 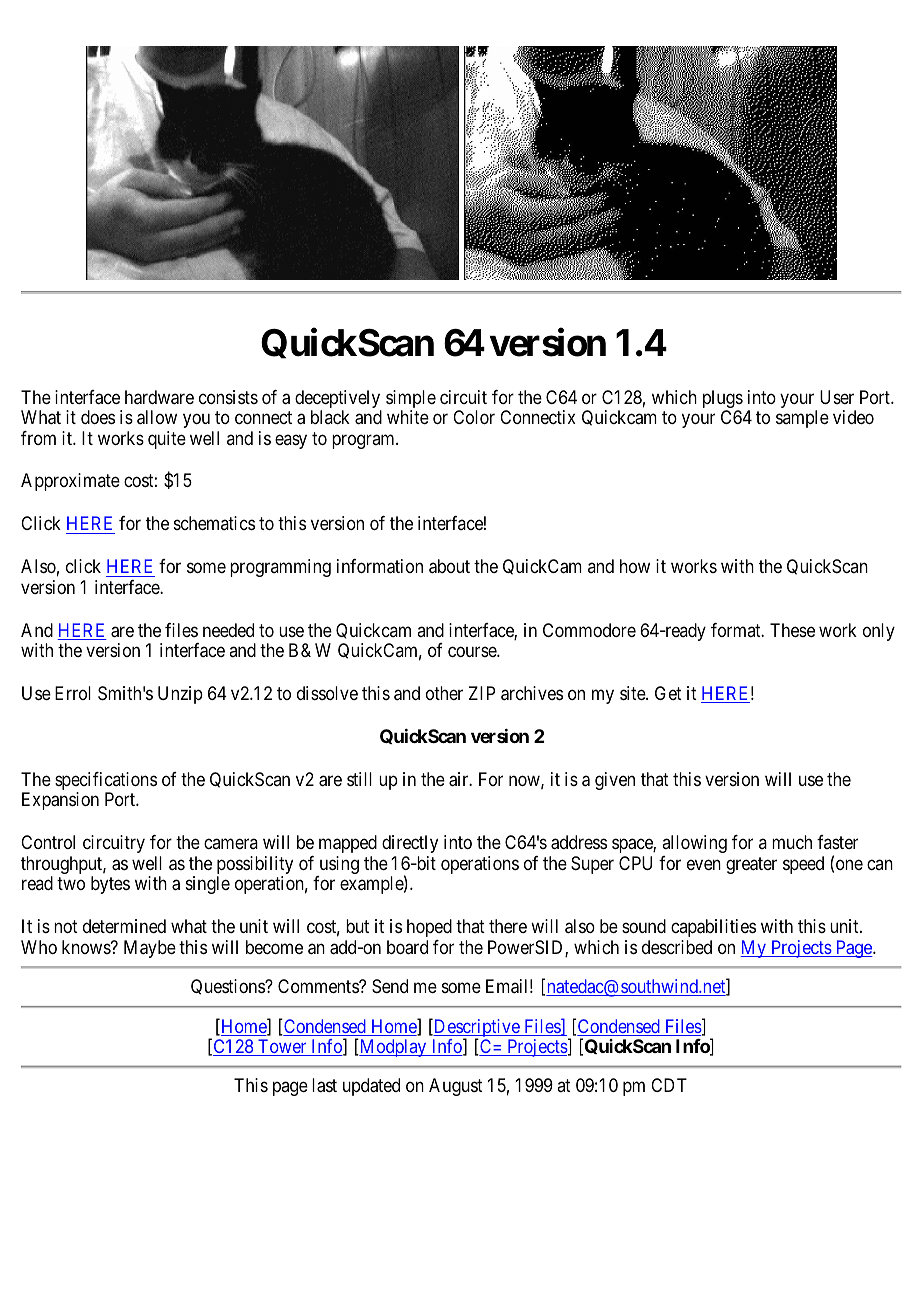 What do you see at coordinates (228, 630) in the screenshot?
I see `needed` at bounding box center [228, 630].
